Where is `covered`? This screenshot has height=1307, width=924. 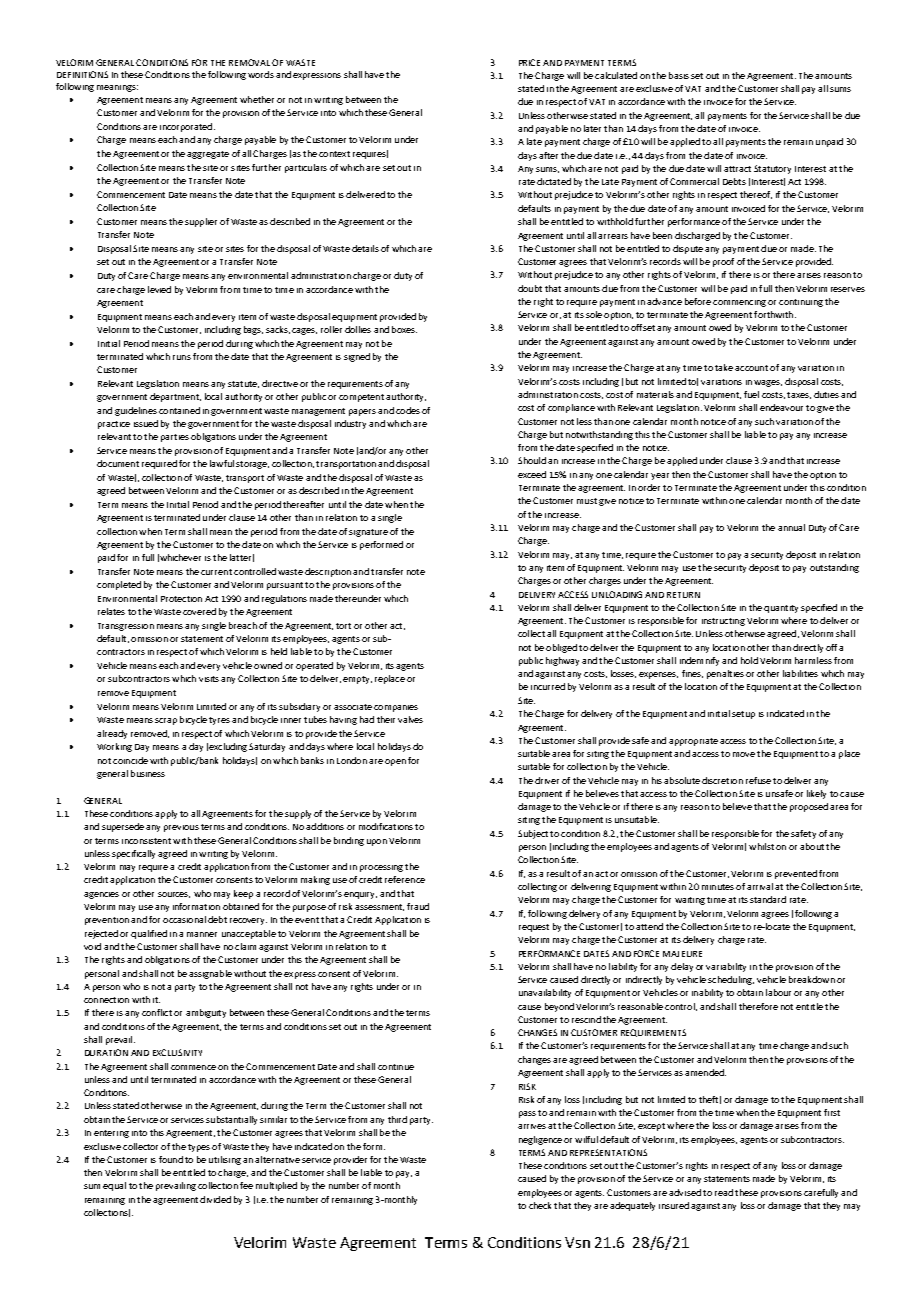
covered is located at coordinates (199, 611).
